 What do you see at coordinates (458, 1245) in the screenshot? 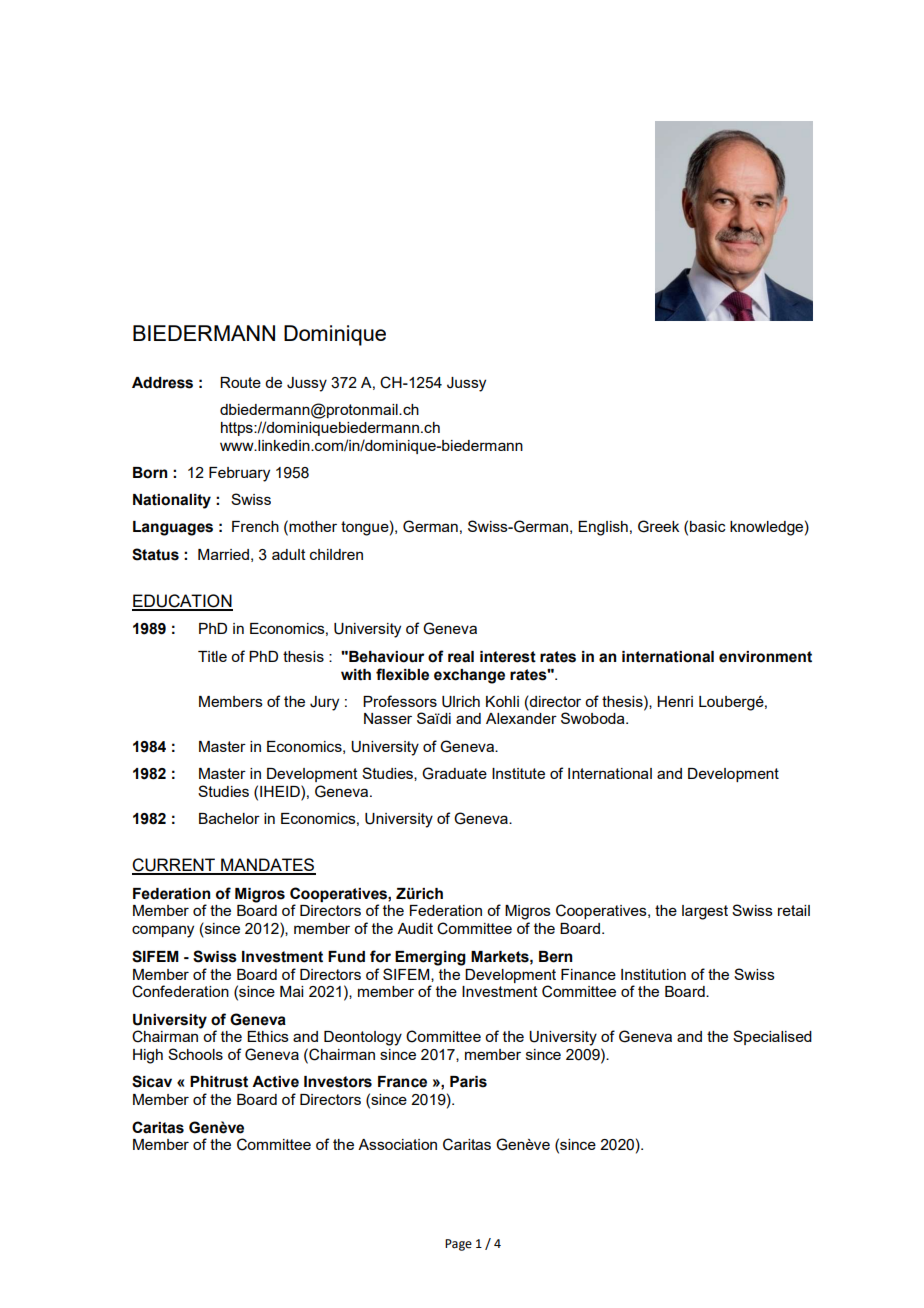
I see `Page` at bounding box center [458, 1245].
